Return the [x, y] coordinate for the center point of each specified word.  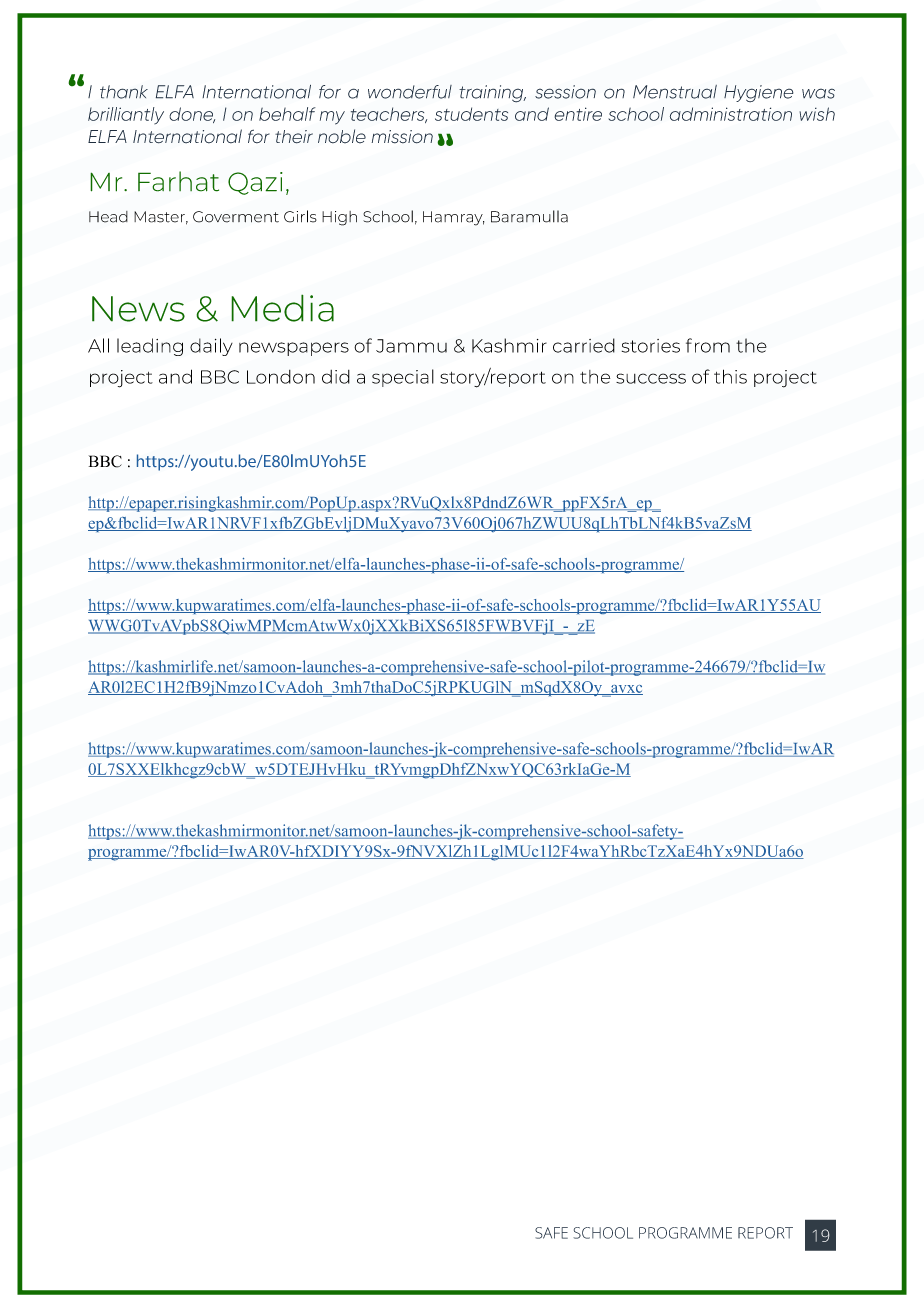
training [492, 94]
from [708, 345]
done [192, 115]
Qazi [255, 183]
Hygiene [759, 94]
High [339, 218]
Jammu [411, 346]
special [403, 378]
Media [282, 308]
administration [731, 114]
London [281, 376]
